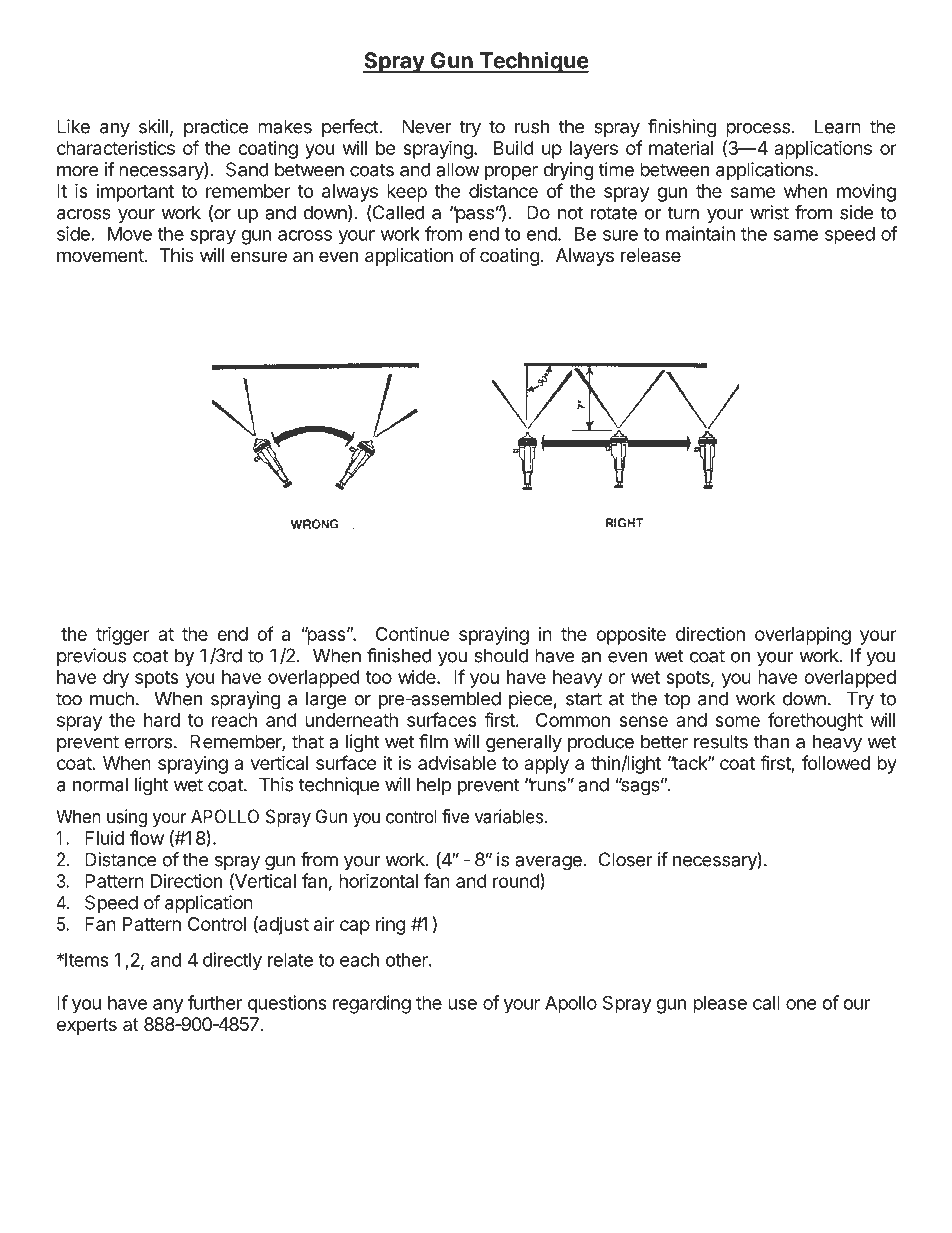 The width and height of the screenshot is (952, 1233). I want to click on process, so click(758, 130).
